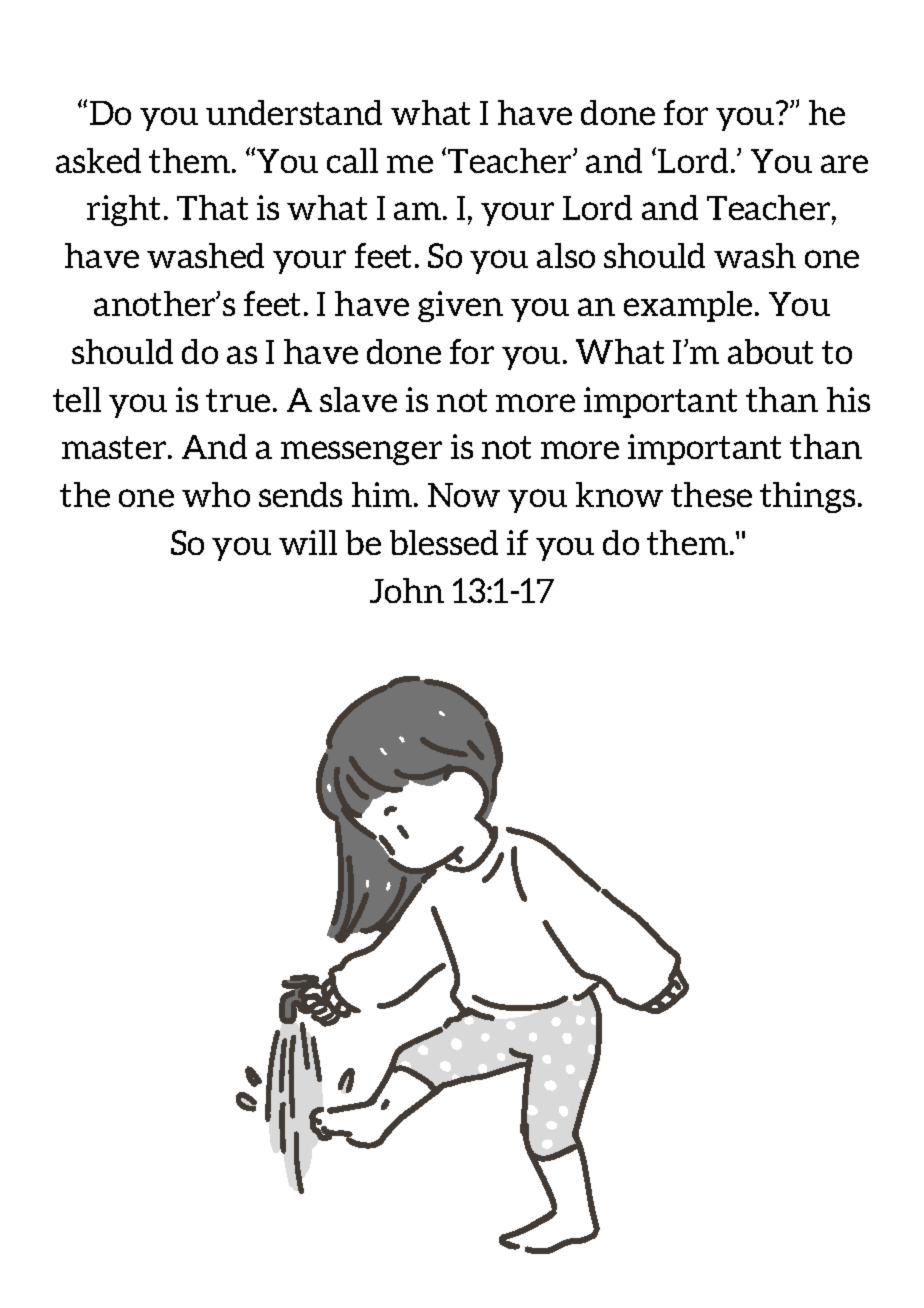 The height and width of the screenshot is (1308, 924). What do you see at coordinates (98, 160) in the screenshot?
I see `asked` at bounding box center [98, 160].
